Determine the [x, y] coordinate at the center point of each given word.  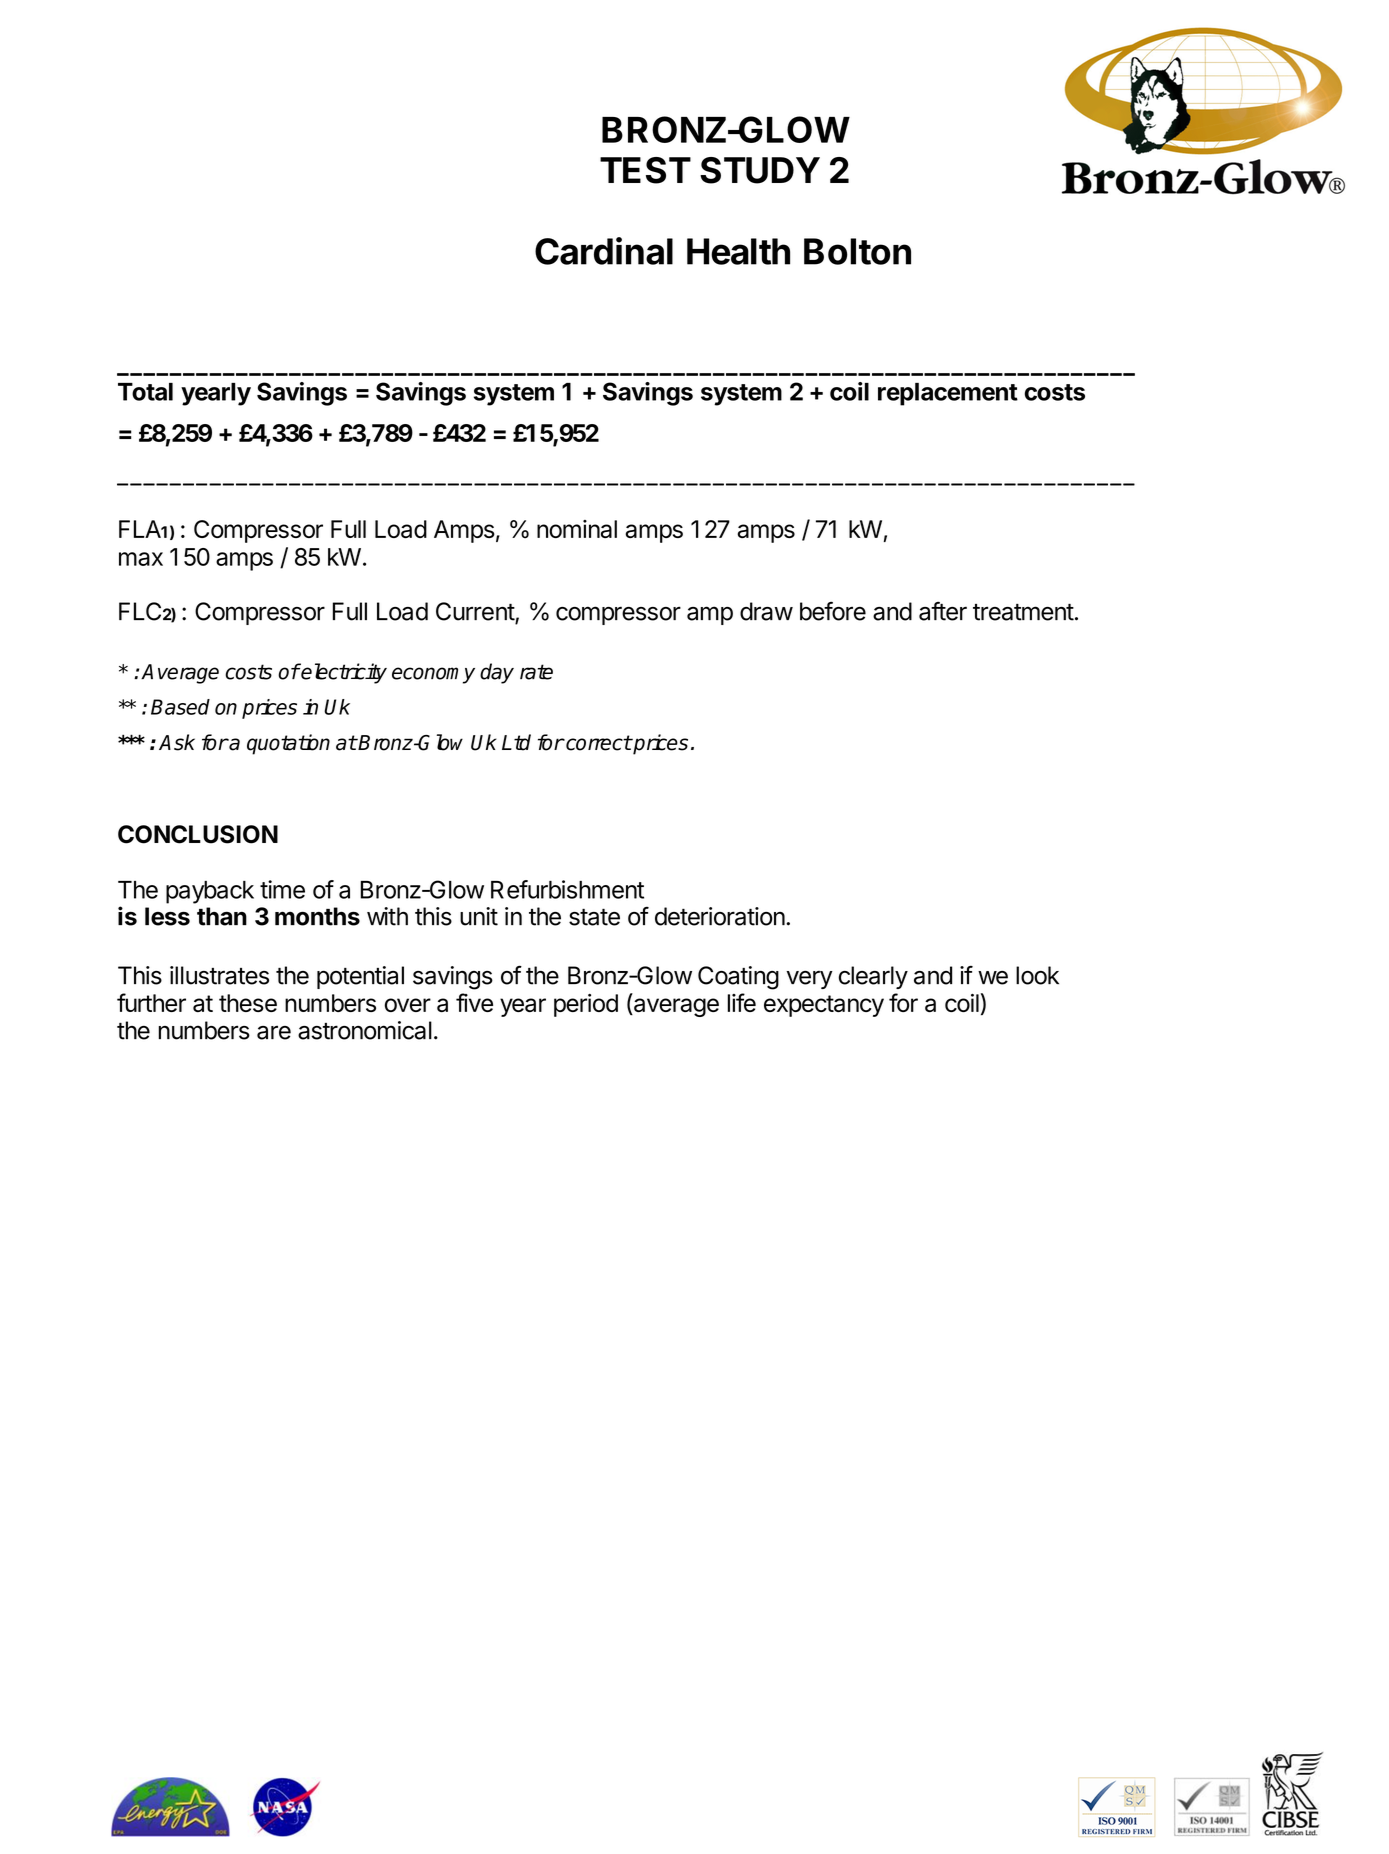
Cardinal [604, 251]
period [586, 1005]
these [248, 1003]
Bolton [857, 251]
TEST [645, 170]
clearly [873, 977]
